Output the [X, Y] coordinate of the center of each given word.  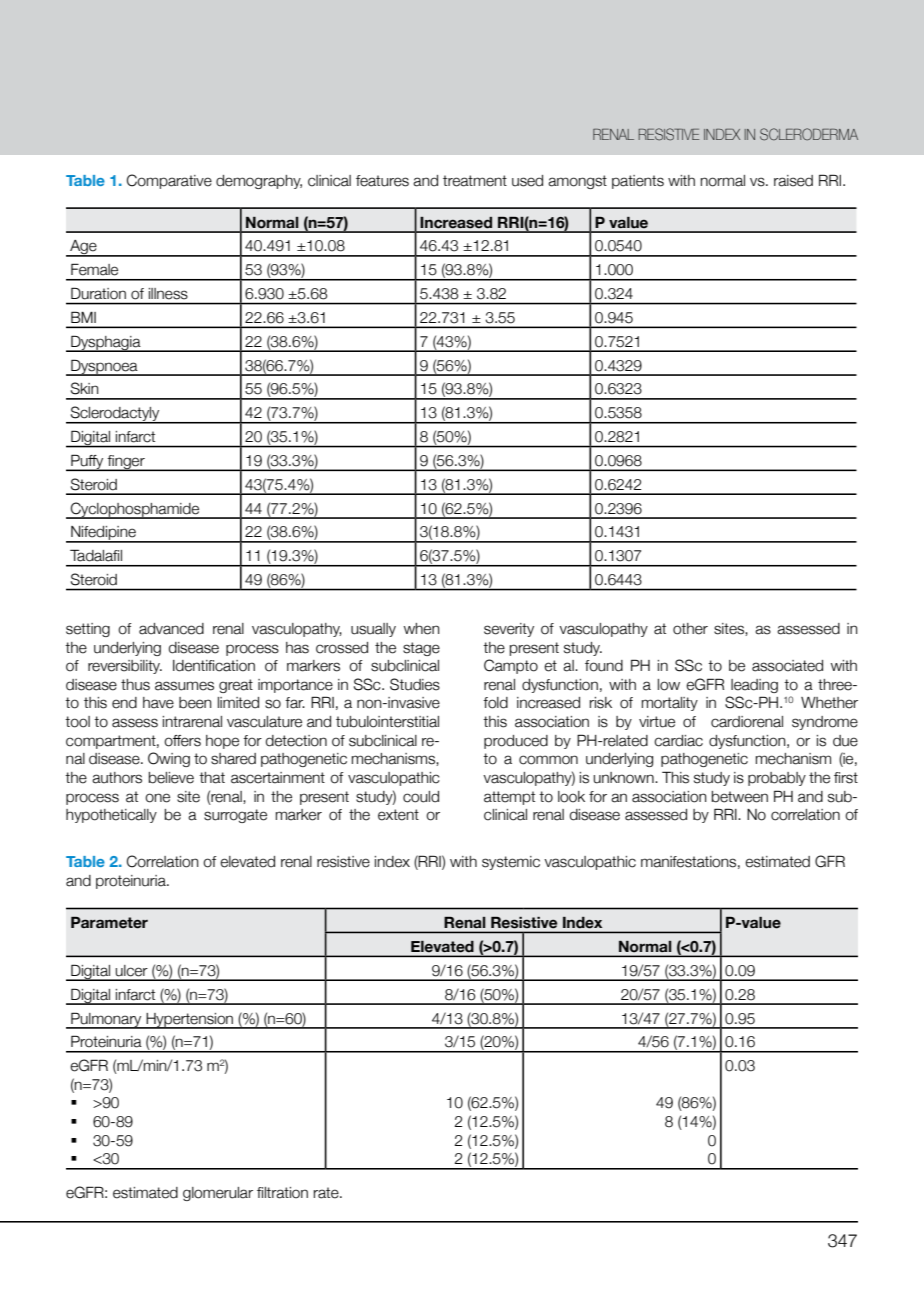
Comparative [169, 181]
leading [754, 686]
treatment [475, 181]
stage [421, 649]
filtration [282, 1193]
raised [793, 181]
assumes [184, 686]
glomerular [218, 1194]
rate [327, 1193]
